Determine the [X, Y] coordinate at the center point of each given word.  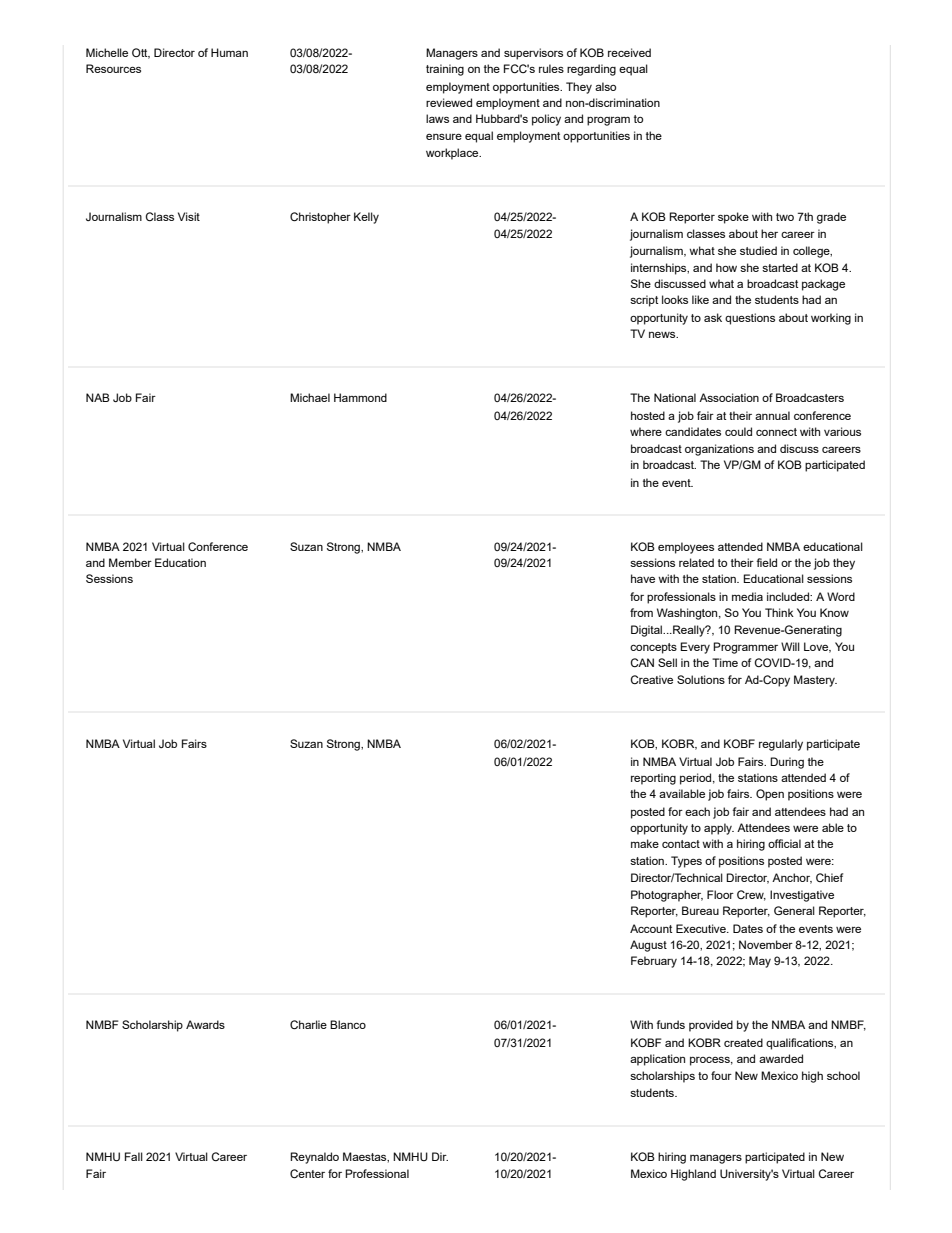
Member [130, 562]
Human [229, 52]
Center [307, 1173]
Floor [720, 894]
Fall [134, 1156]
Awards [205, 1024]
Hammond [360, 397]
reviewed [449, 102]
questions [750, 319]
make [645, 843]
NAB [98, 397]
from [641, 612]
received [629, 52]
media [747, 596]
